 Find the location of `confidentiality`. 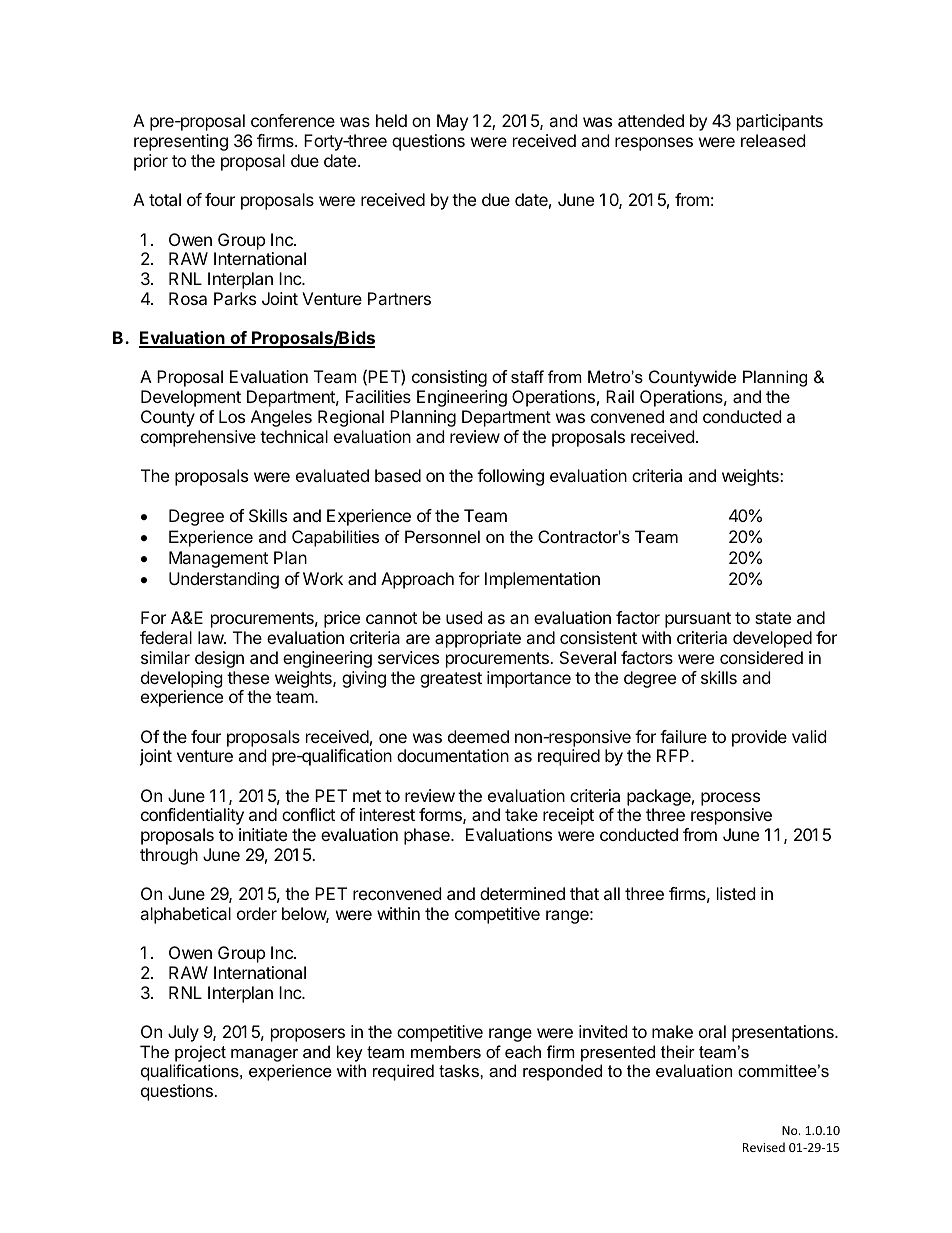

confidentiality is located at coordinates (192, 816).
